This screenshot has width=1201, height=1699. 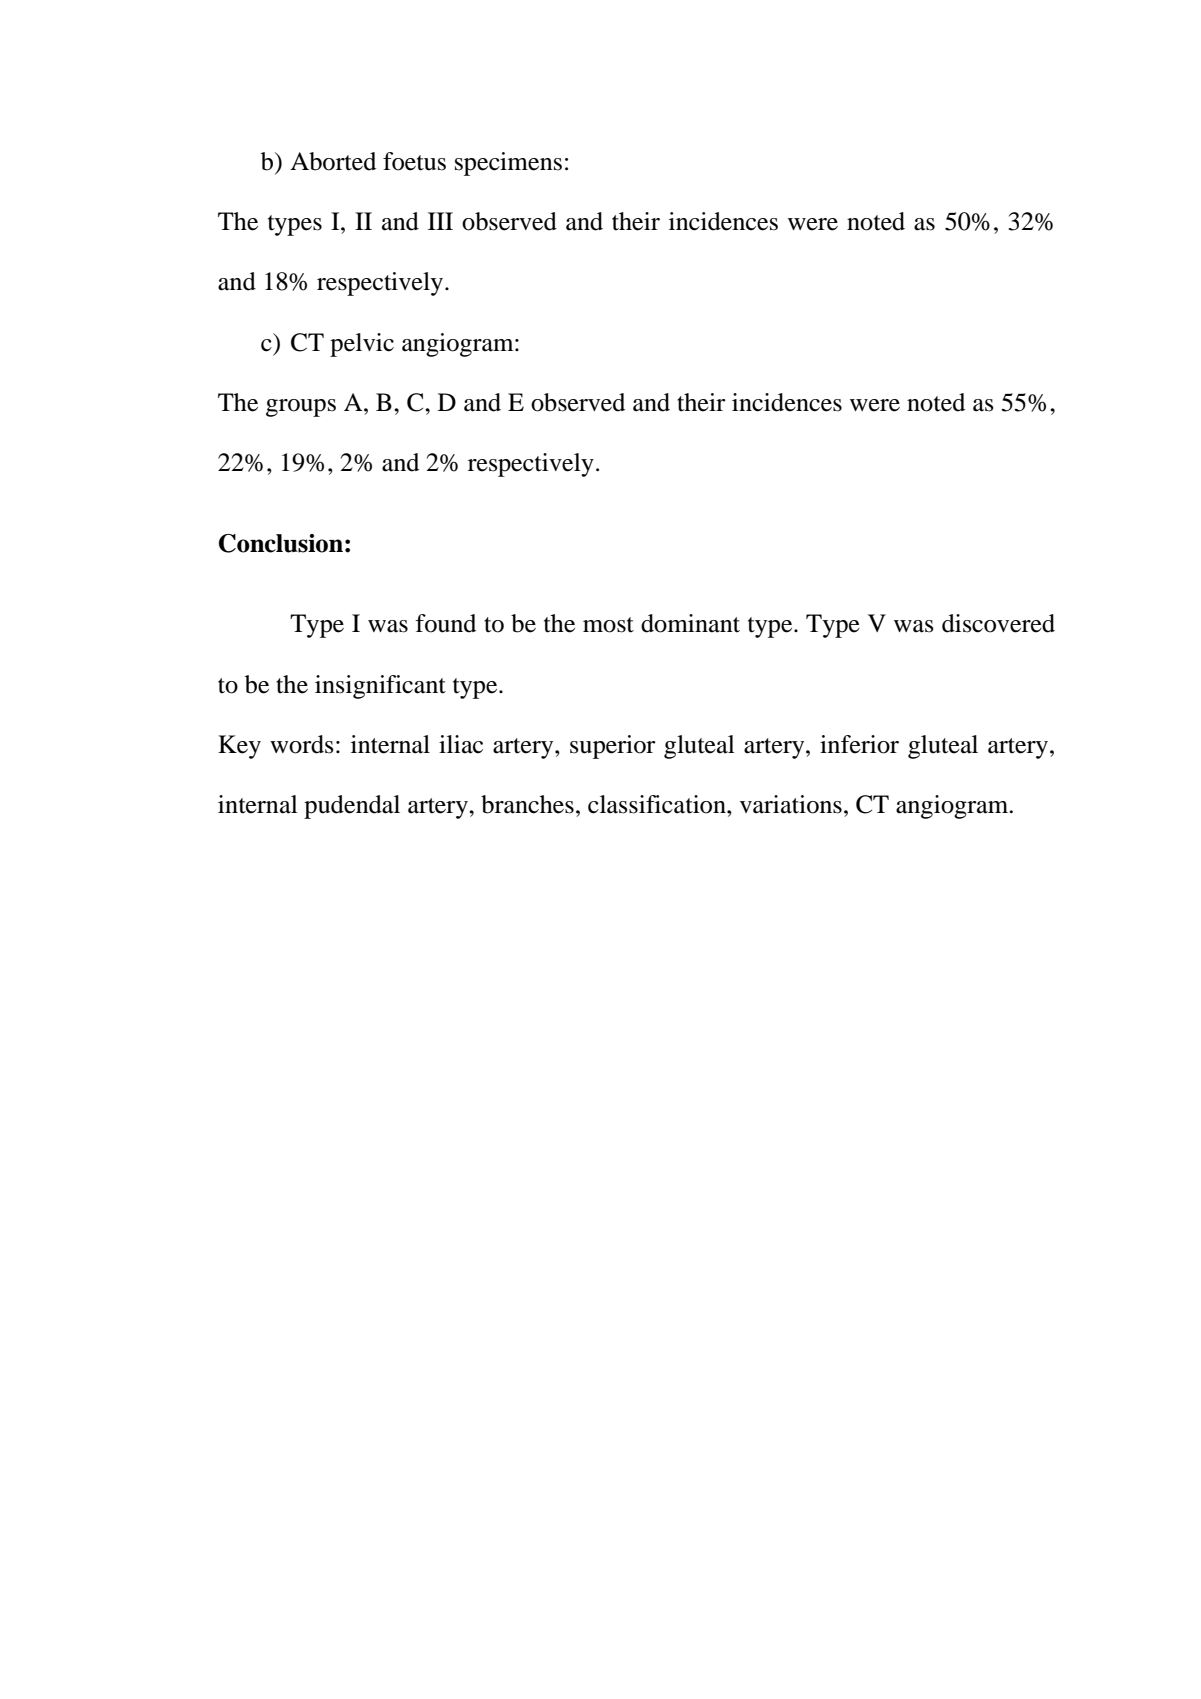 I want to click on groups, so click(x=301, y=408).
